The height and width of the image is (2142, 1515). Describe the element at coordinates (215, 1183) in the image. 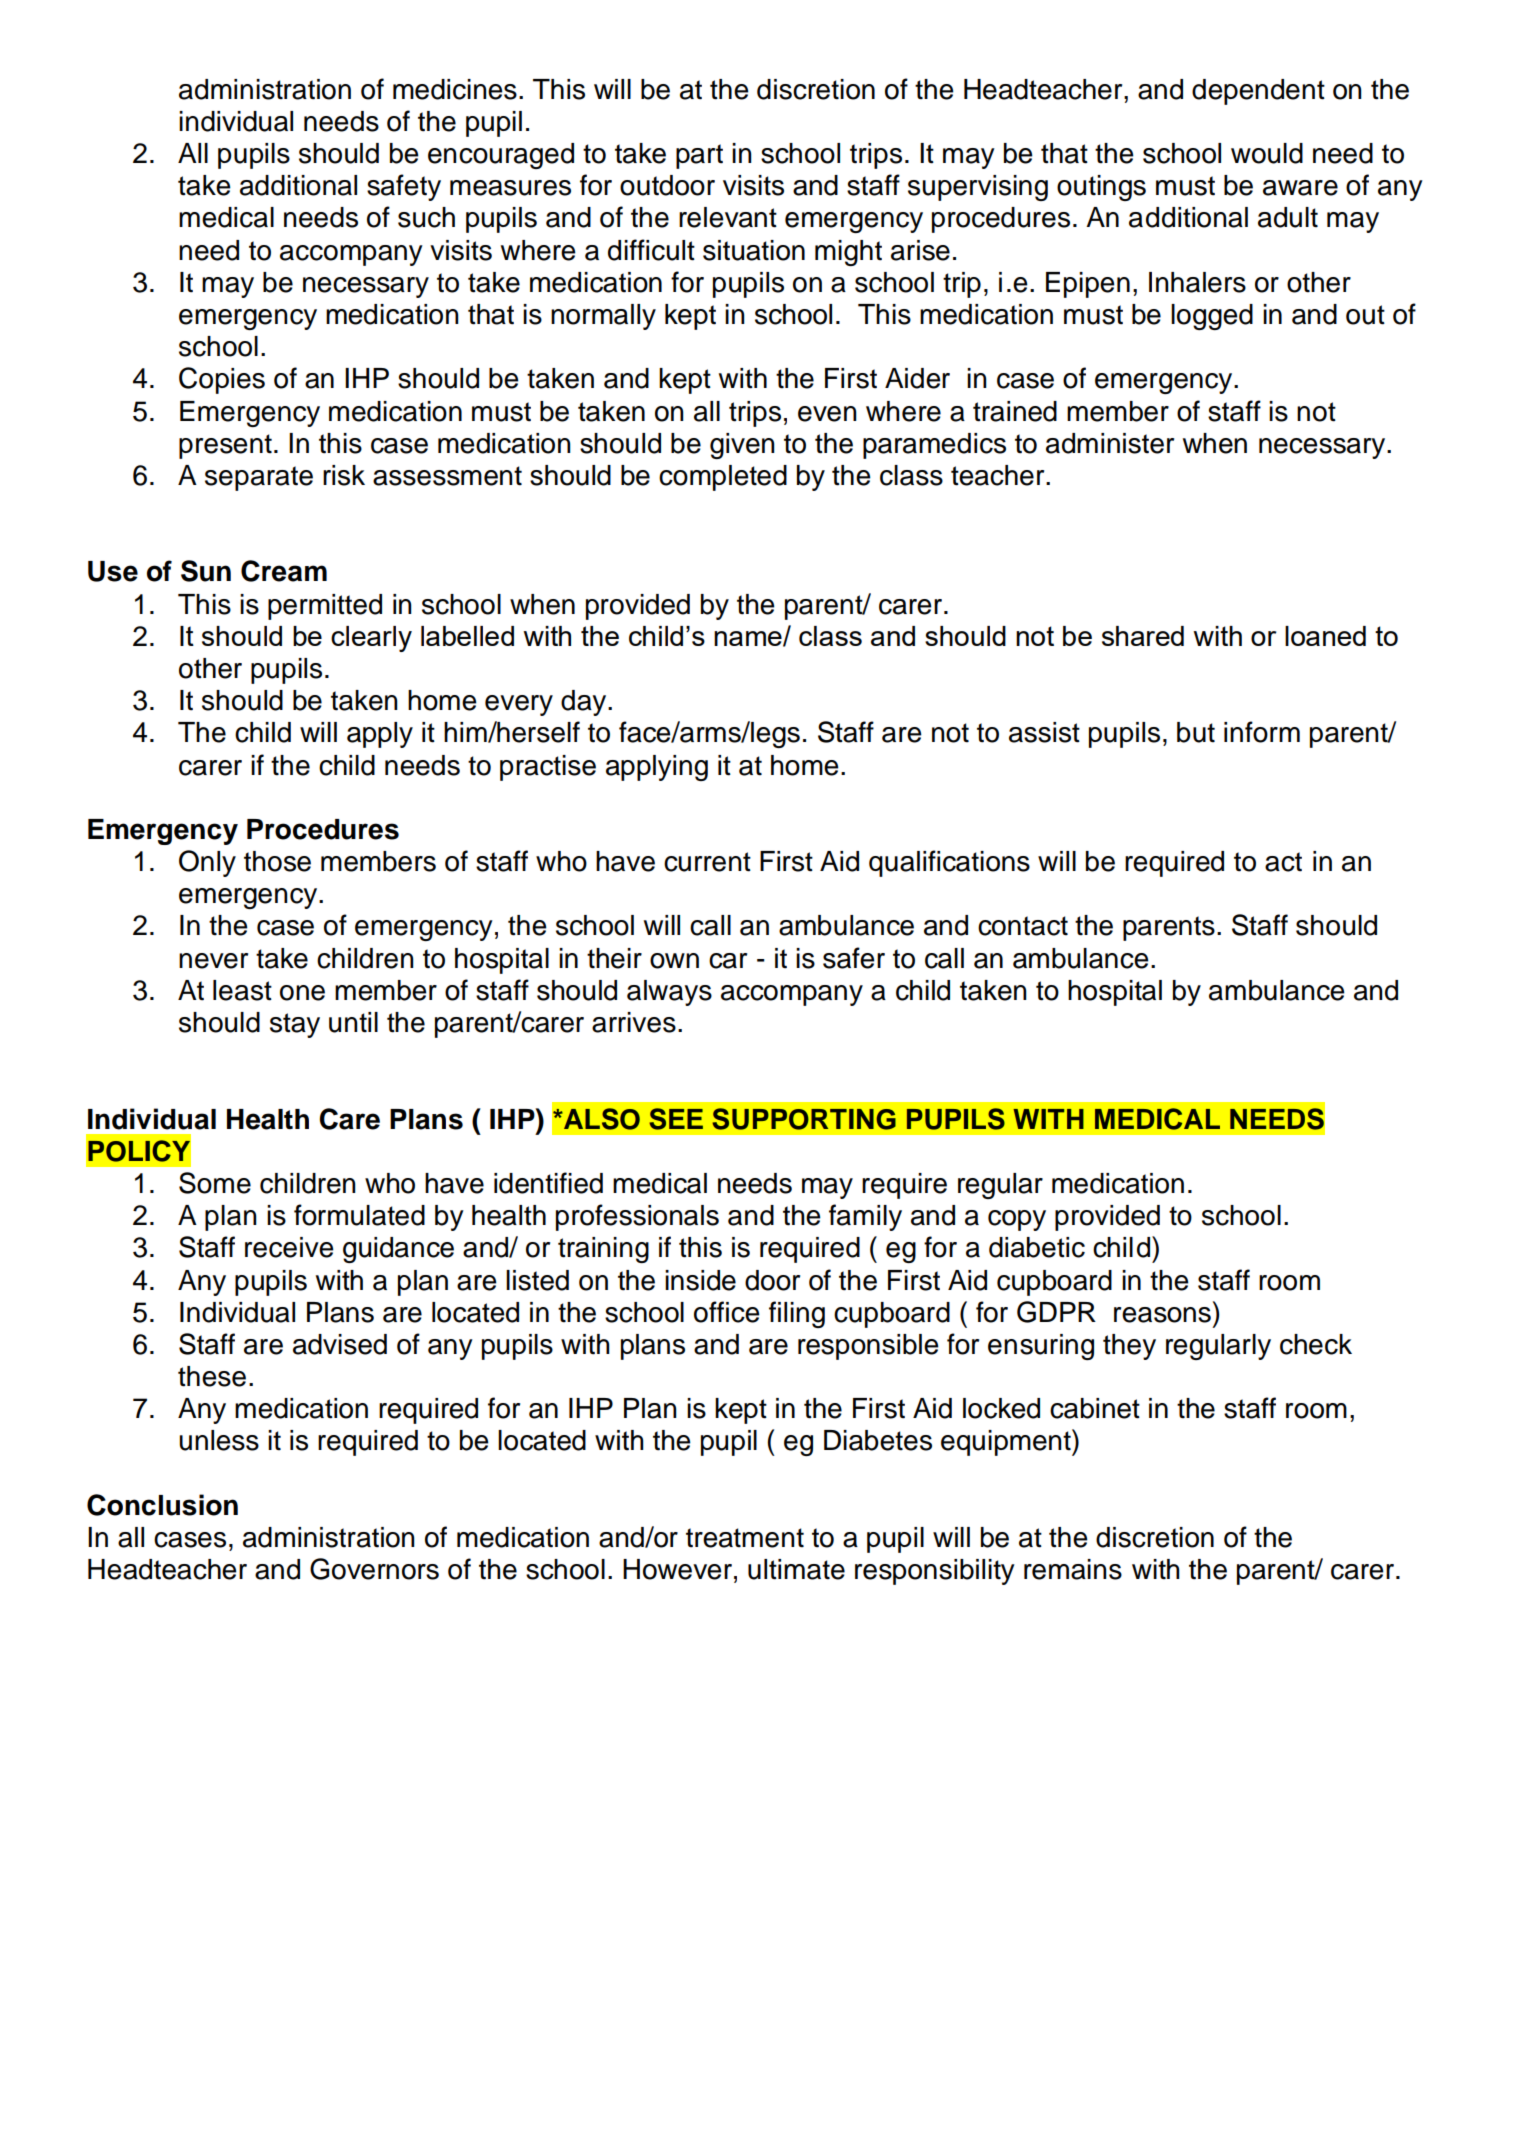

I see `Some` at that location.
